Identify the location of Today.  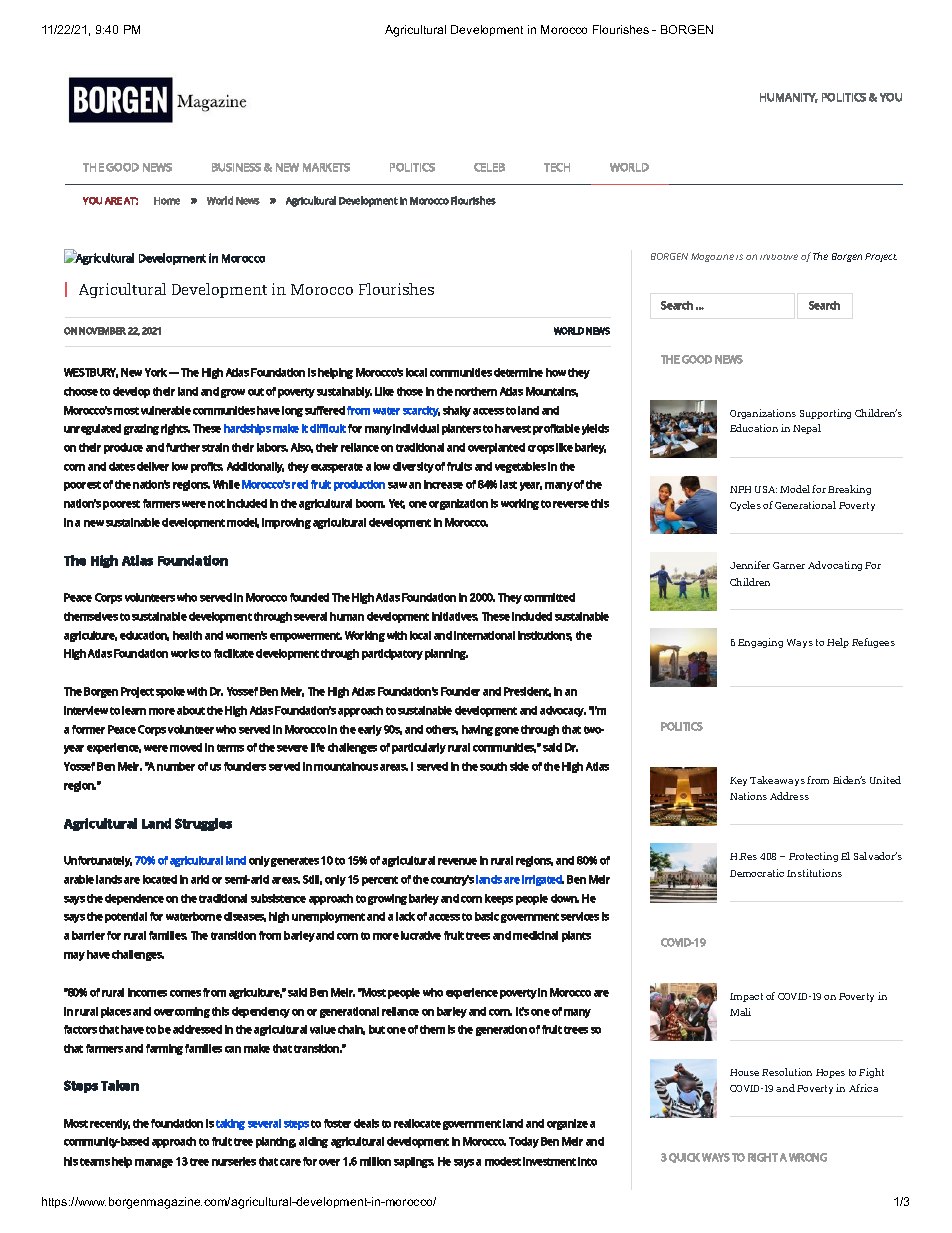
(524, 1142).
